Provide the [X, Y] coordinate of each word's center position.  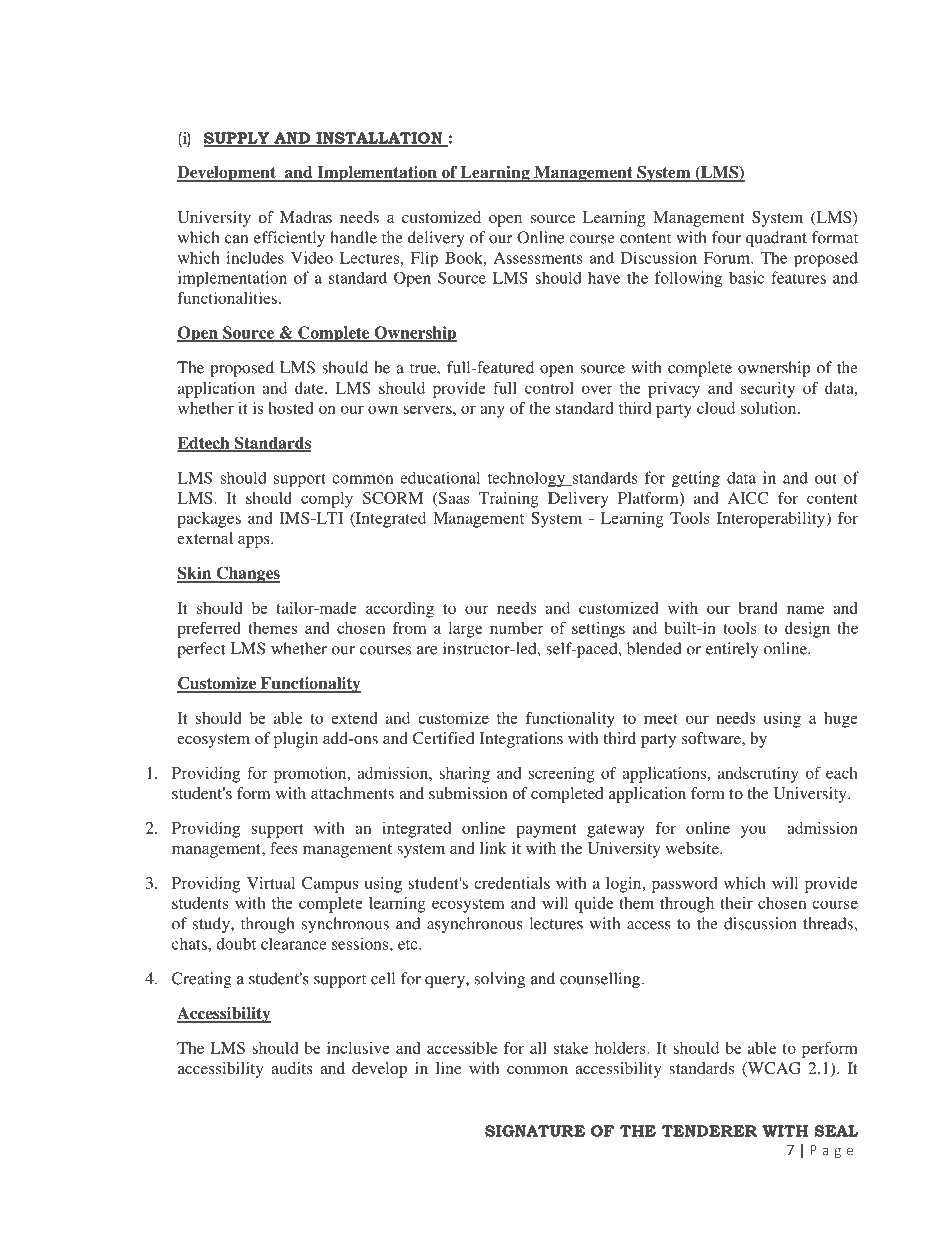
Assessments [538, 258]
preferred [209, 630]
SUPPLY [237, 139]
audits [292, 1068]
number [517, 628]
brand [758, 608]
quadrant [776, 239]
